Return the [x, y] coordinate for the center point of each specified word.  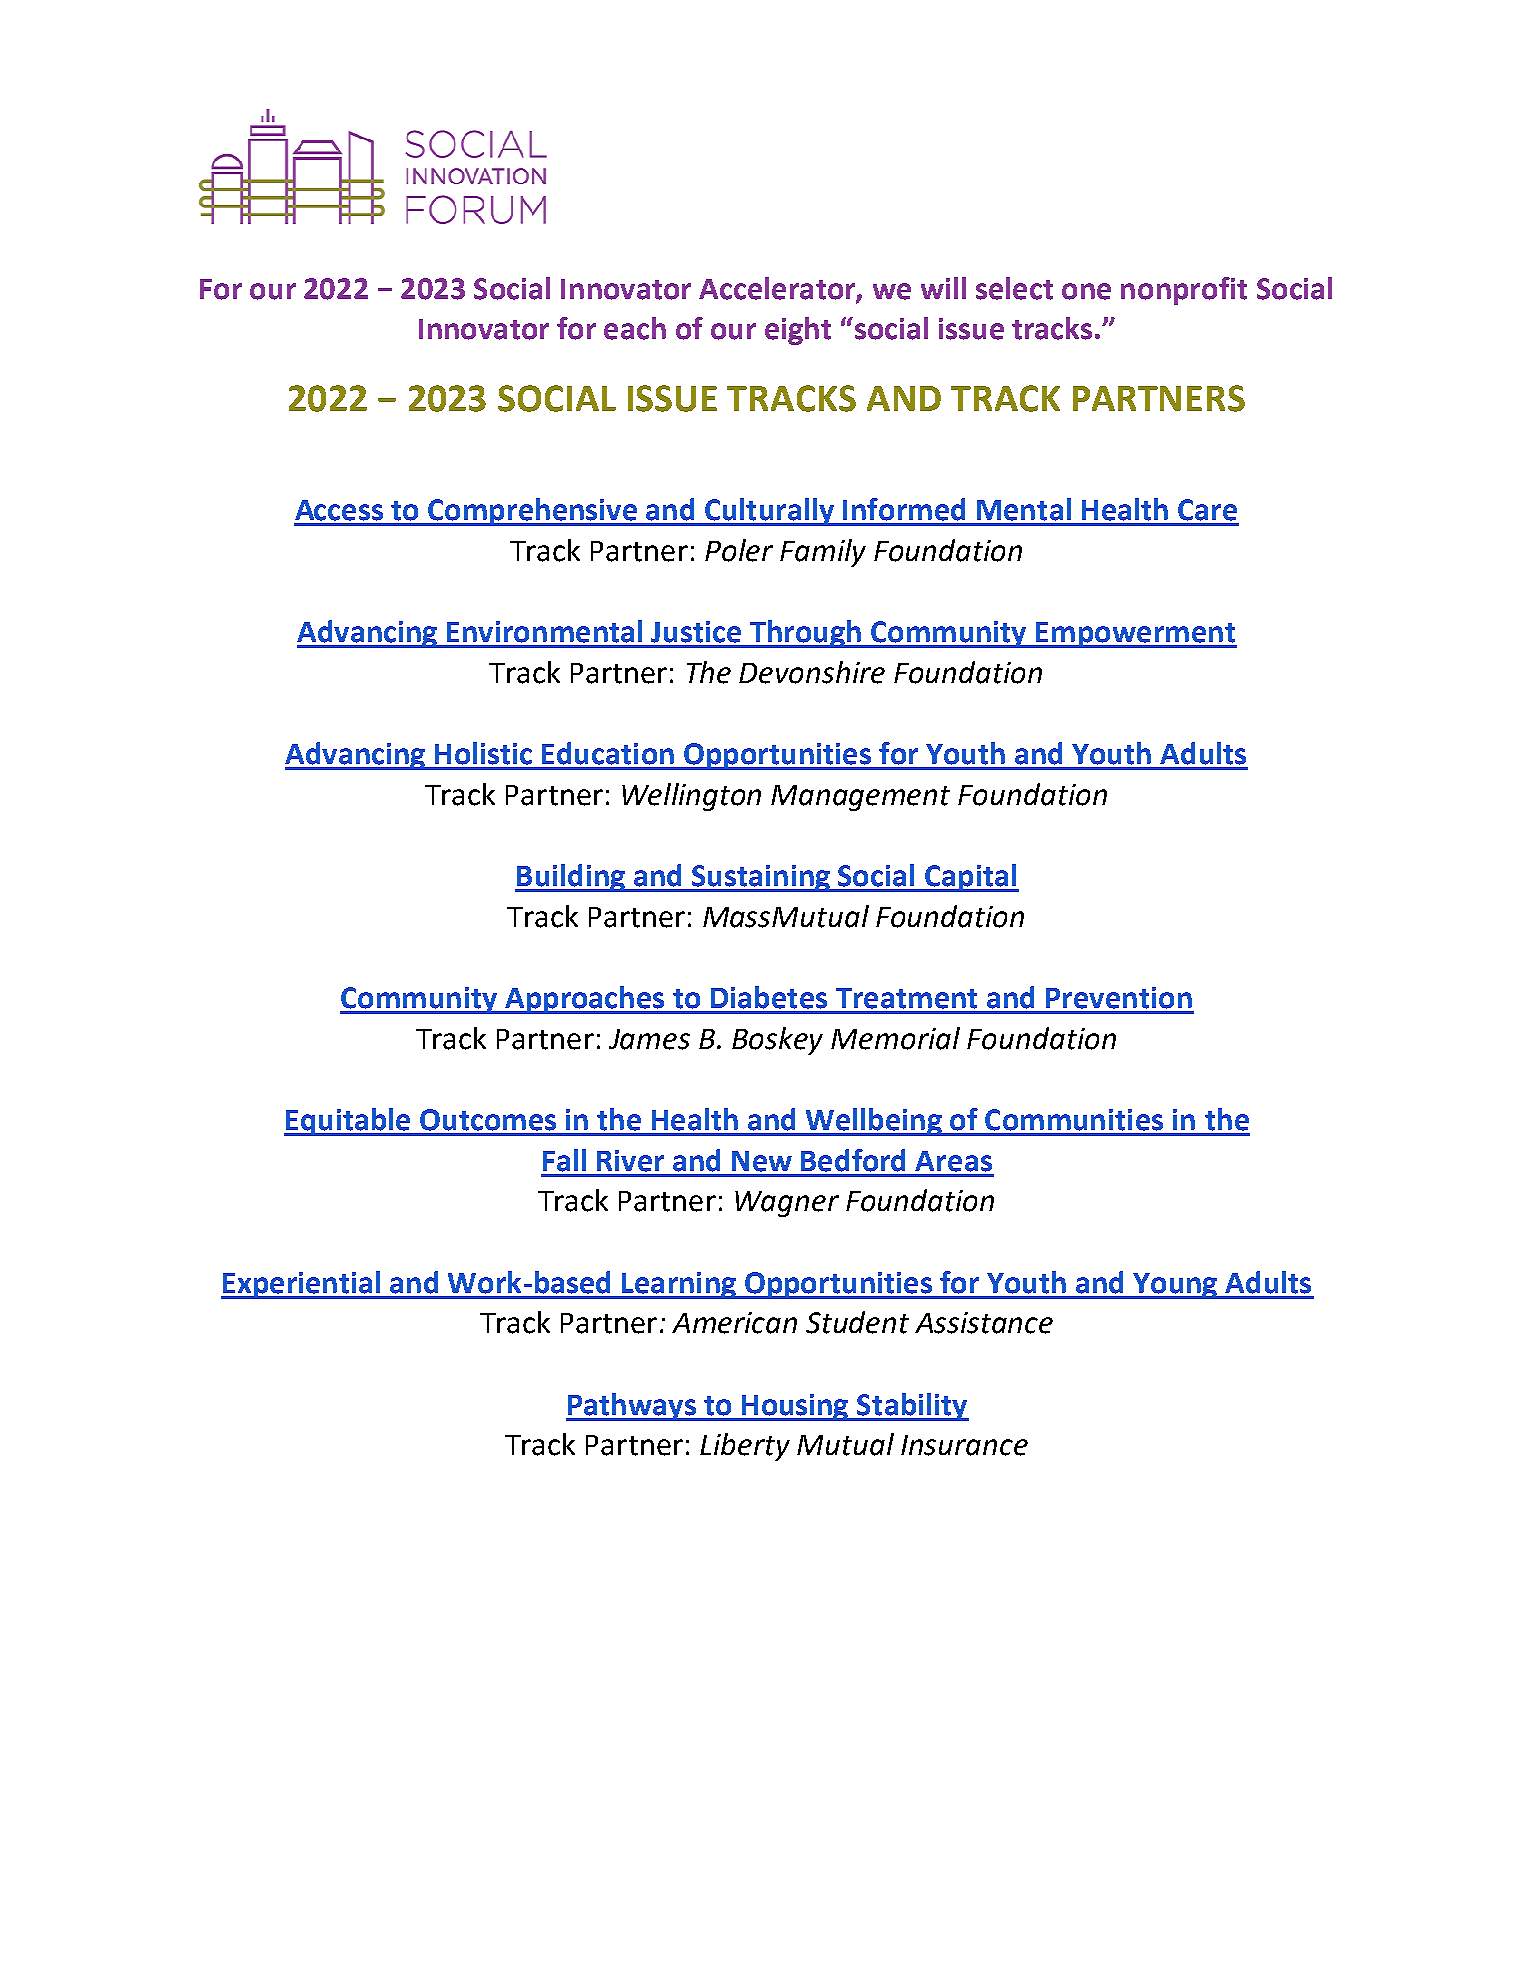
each [635, 328]
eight [798, 331]
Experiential [302, 1285]
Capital [970, 878]
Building [571, 878]
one [1086, 291]
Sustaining [760, 878]
